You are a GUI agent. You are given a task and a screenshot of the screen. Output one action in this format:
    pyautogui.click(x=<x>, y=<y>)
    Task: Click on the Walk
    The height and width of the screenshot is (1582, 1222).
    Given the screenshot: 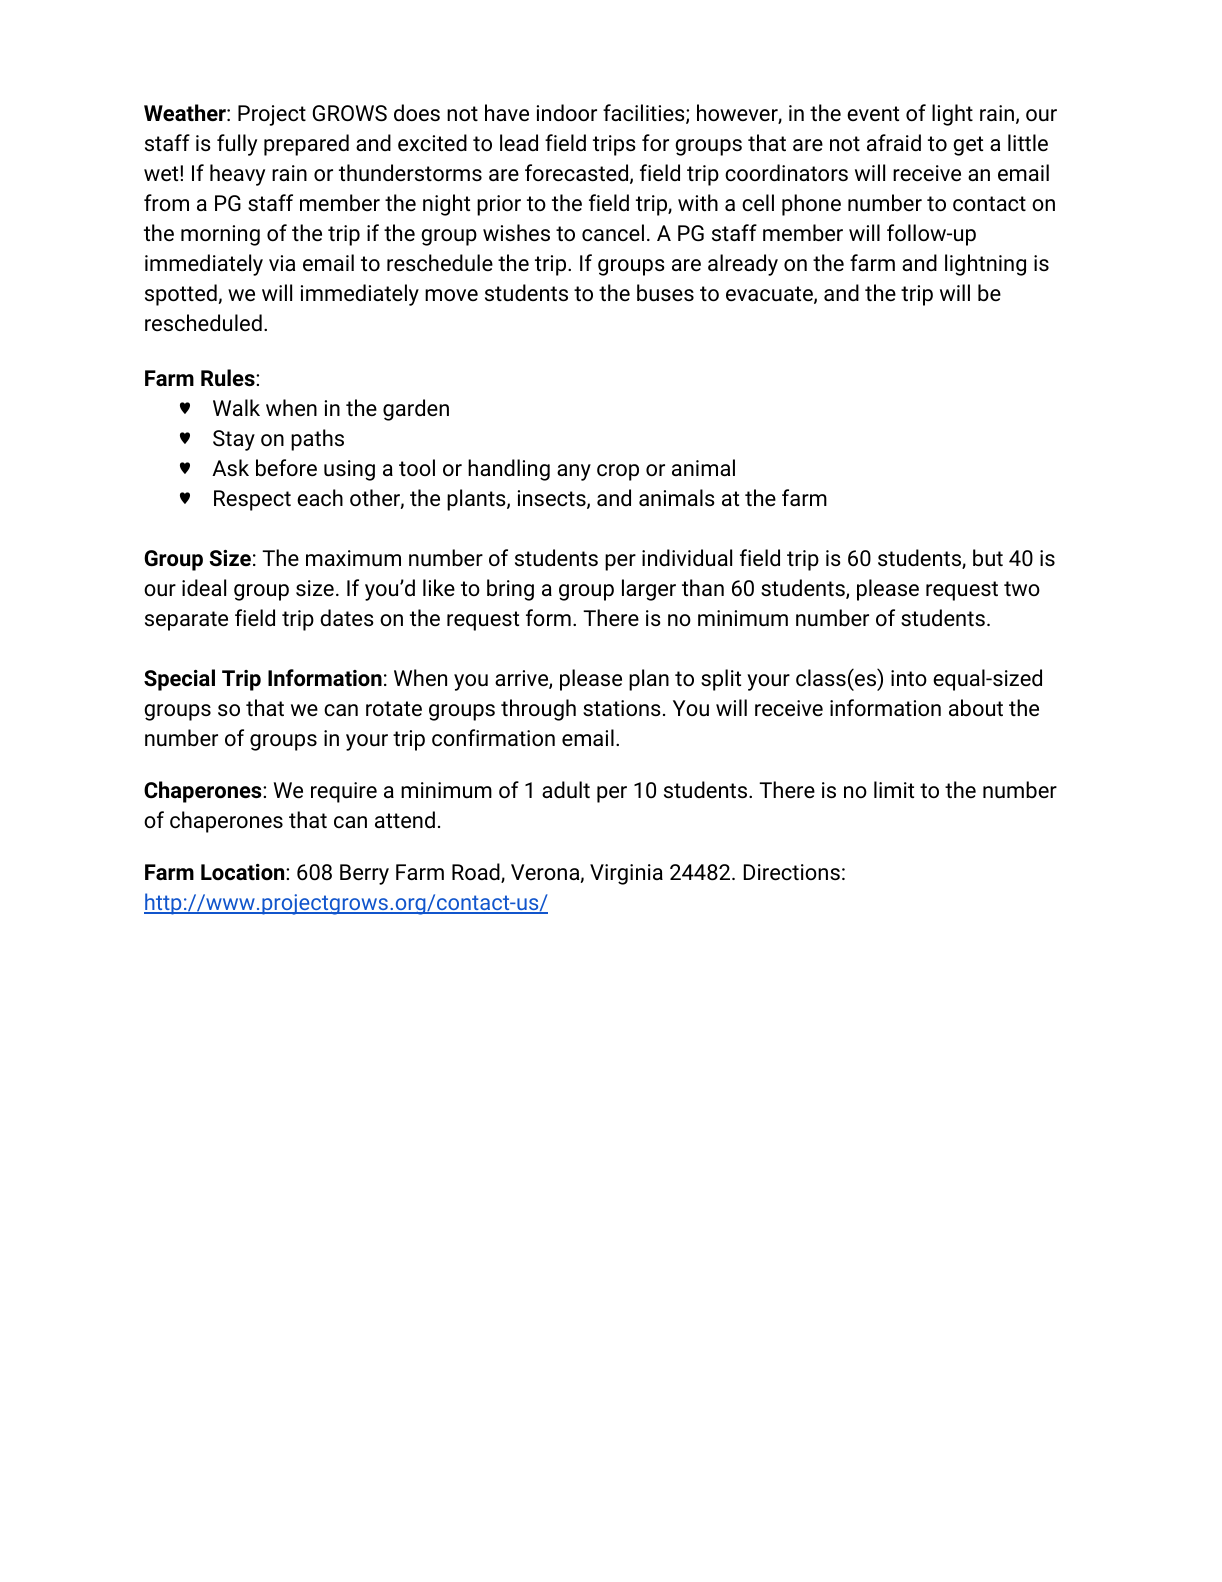 What is the action you would take?
    pyautogui.click(x=236, y=407)
